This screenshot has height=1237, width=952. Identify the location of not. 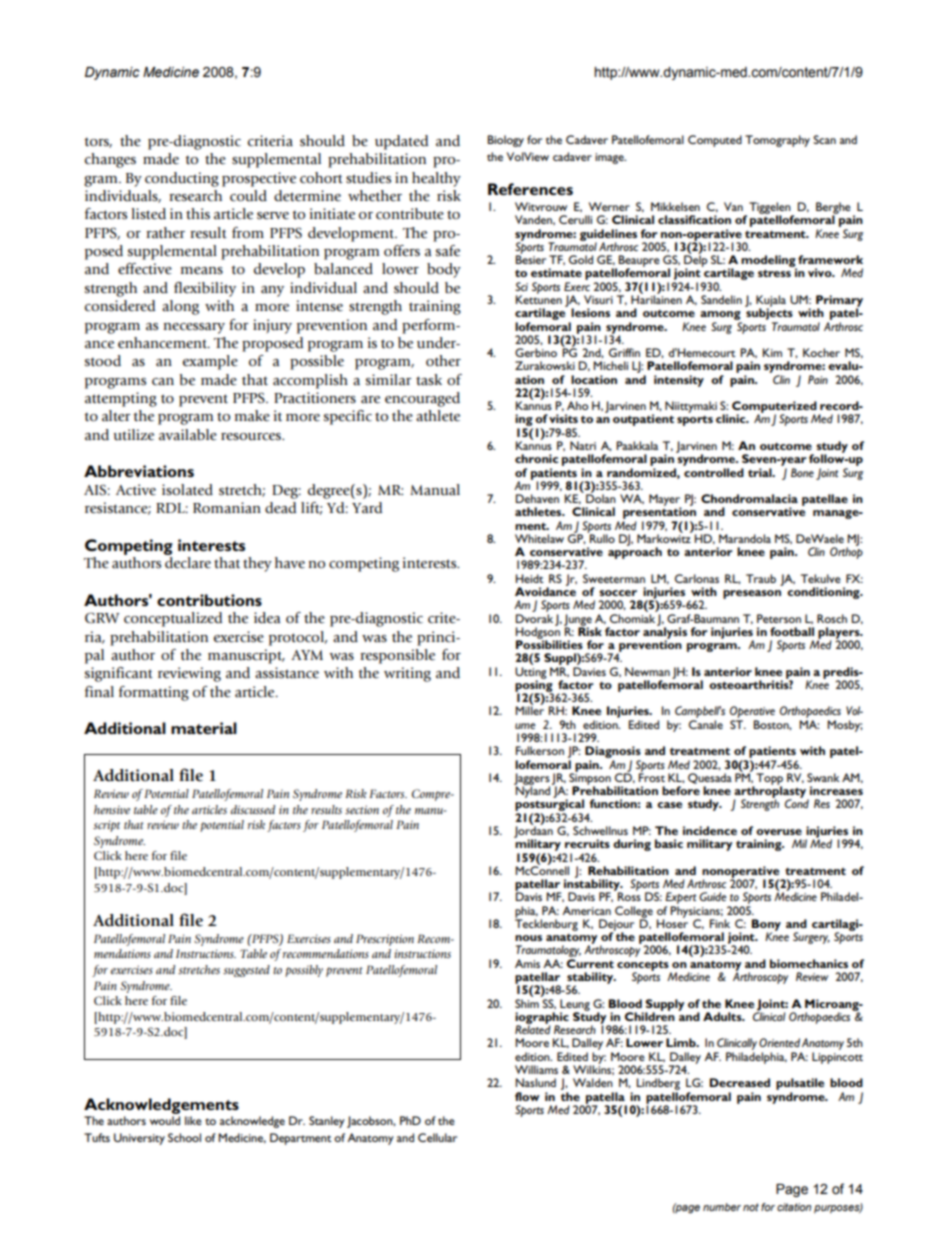
(751, 1207).
